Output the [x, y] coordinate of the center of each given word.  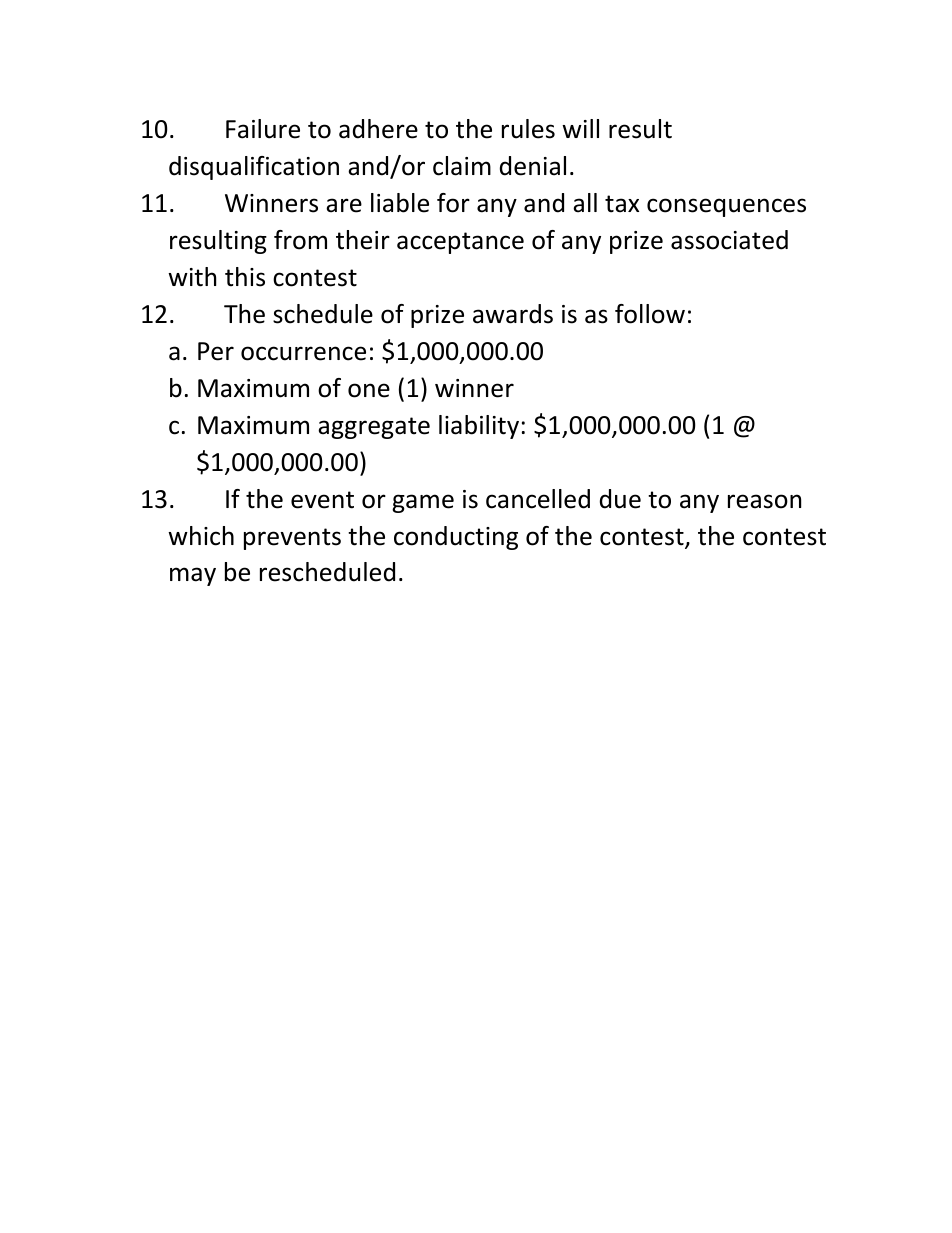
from [300, 240]
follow [650, 314]
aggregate [374, 428]
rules [528, 129]
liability [479, 427]
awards [513, 314]
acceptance [460, 243]
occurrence [303, 353]
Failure [263, 129]
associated [729, 240]
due [620, 499]
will [580, 128]
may [193, 576]
